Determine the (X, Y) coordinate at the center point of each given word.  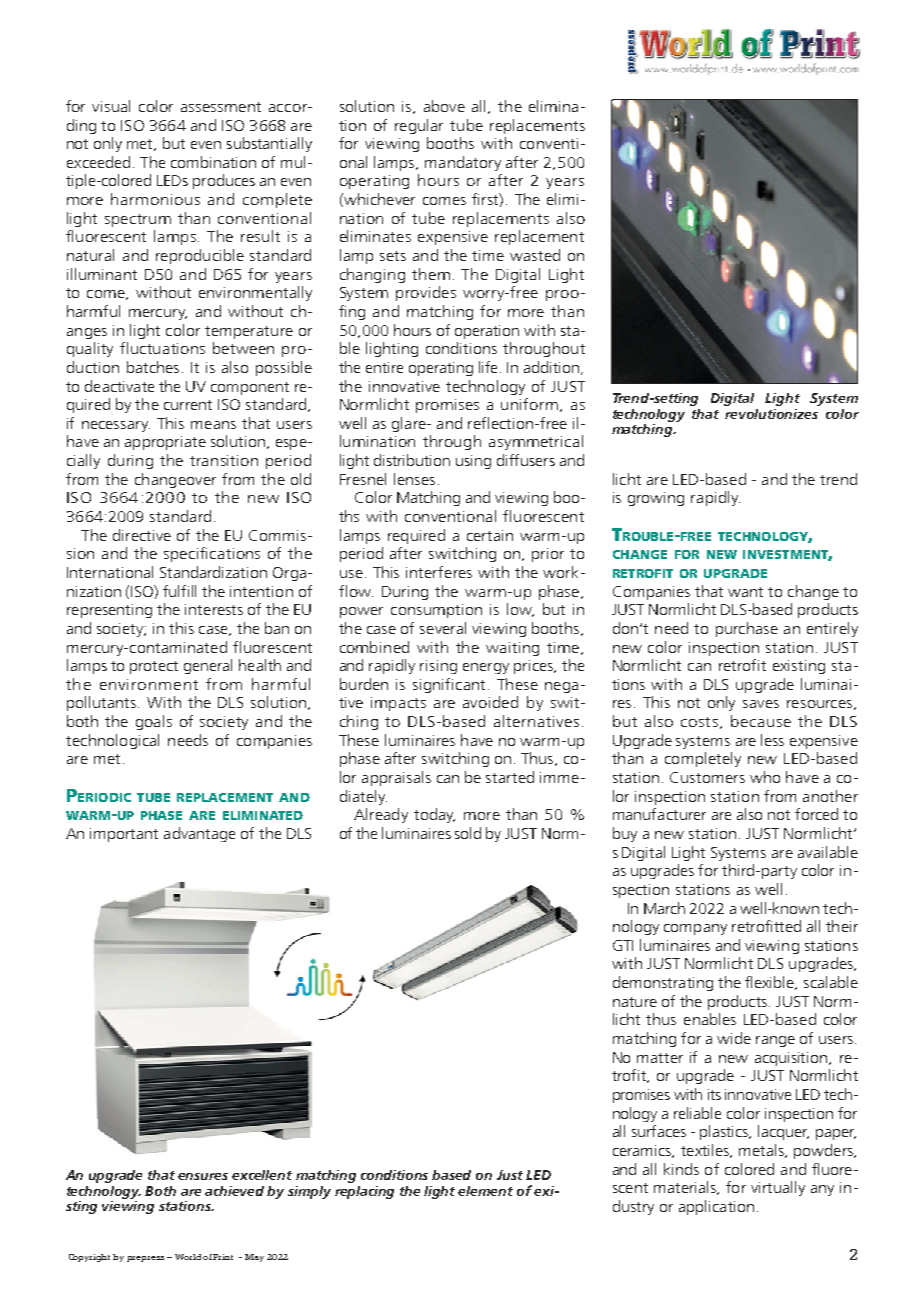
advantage (199, 834)
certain (490, 535)
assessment (221, 107)
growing (656, 499)
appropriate (165, 443)
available (828, 852)
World (188, 1257)
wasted (535, 255)
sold (468, 833)
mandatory (463, 163)
